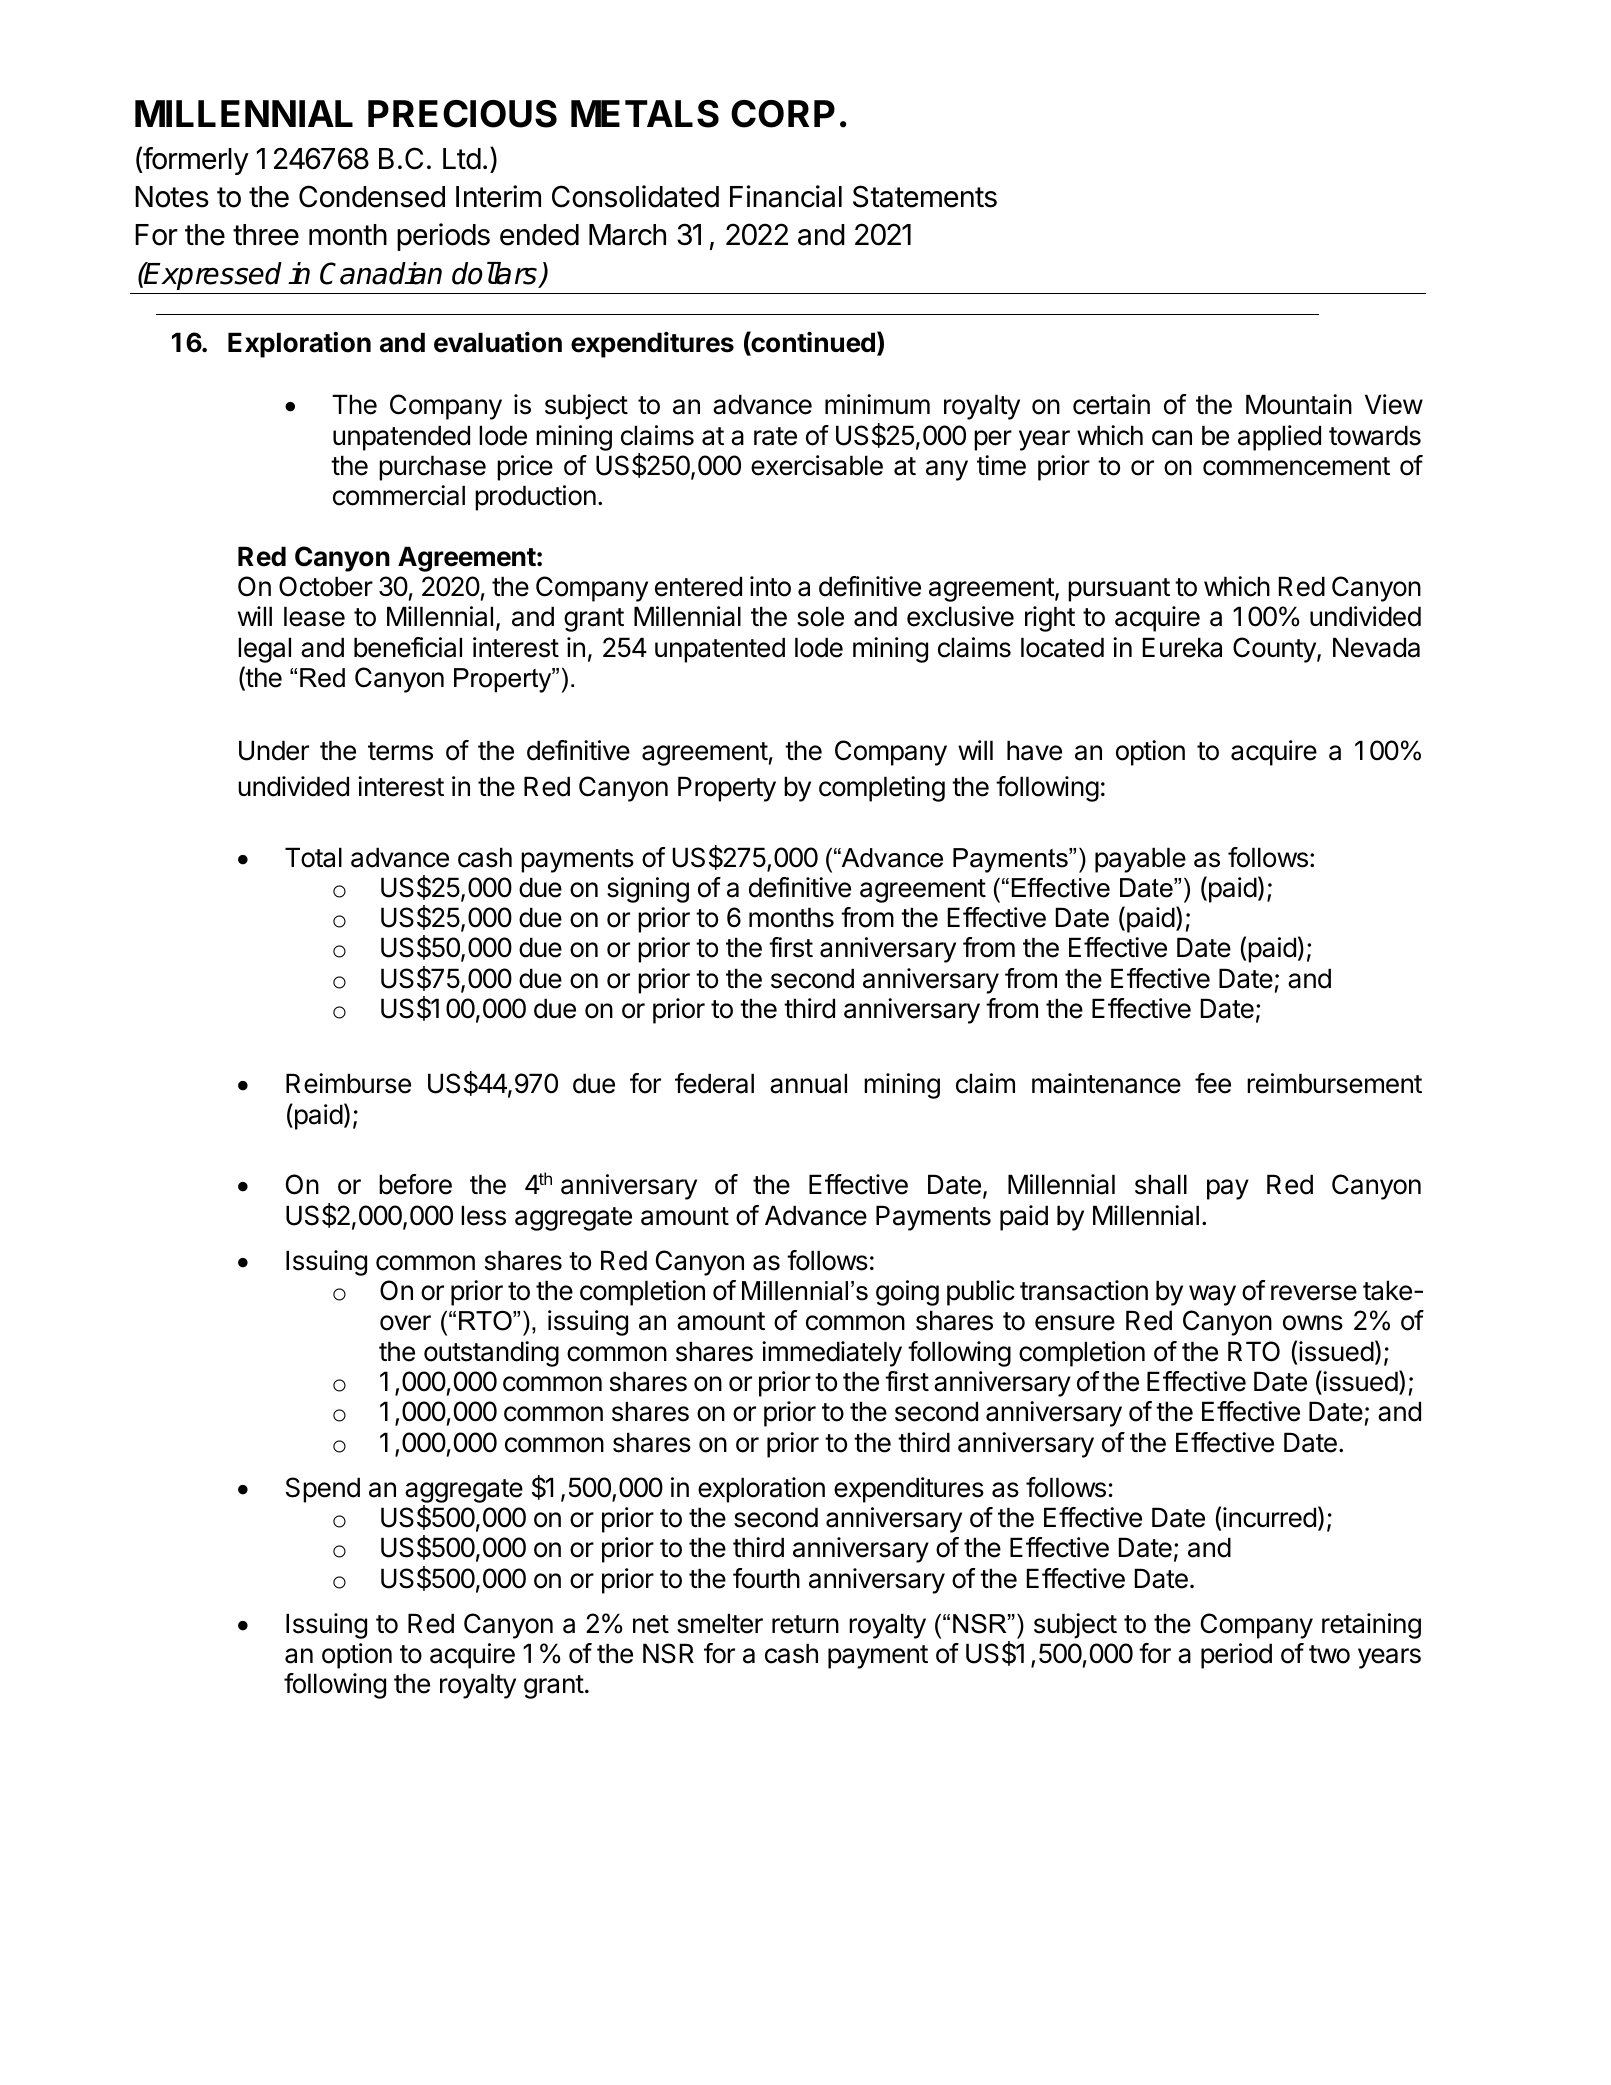  Describe the element at coordinates (415, 1184) in the document. I see `before` at that location.
